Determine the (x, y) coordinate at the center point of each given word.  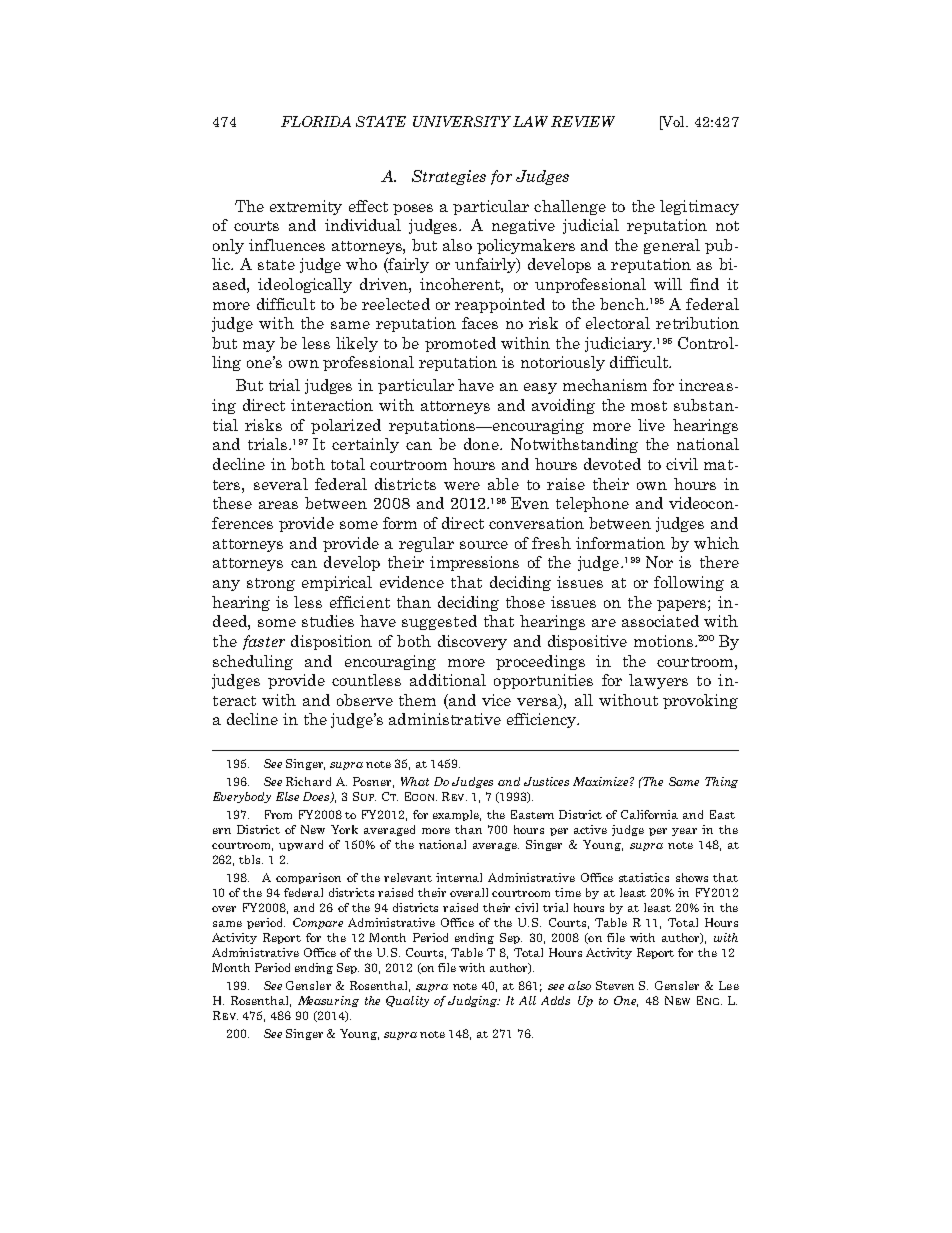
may (259, 346)
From (278, 814)
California (649, 814)
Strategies (449, 177)
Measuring (328, 1001)
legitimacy (699, 207)
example (457, 815)
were (462, 486)
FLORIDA (316, 121)
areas (278, 505)
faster (264, 642)
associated (660, 621)
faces (480, 323)
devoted (612, 464)
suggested (439, 622)
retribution (697, 323)
